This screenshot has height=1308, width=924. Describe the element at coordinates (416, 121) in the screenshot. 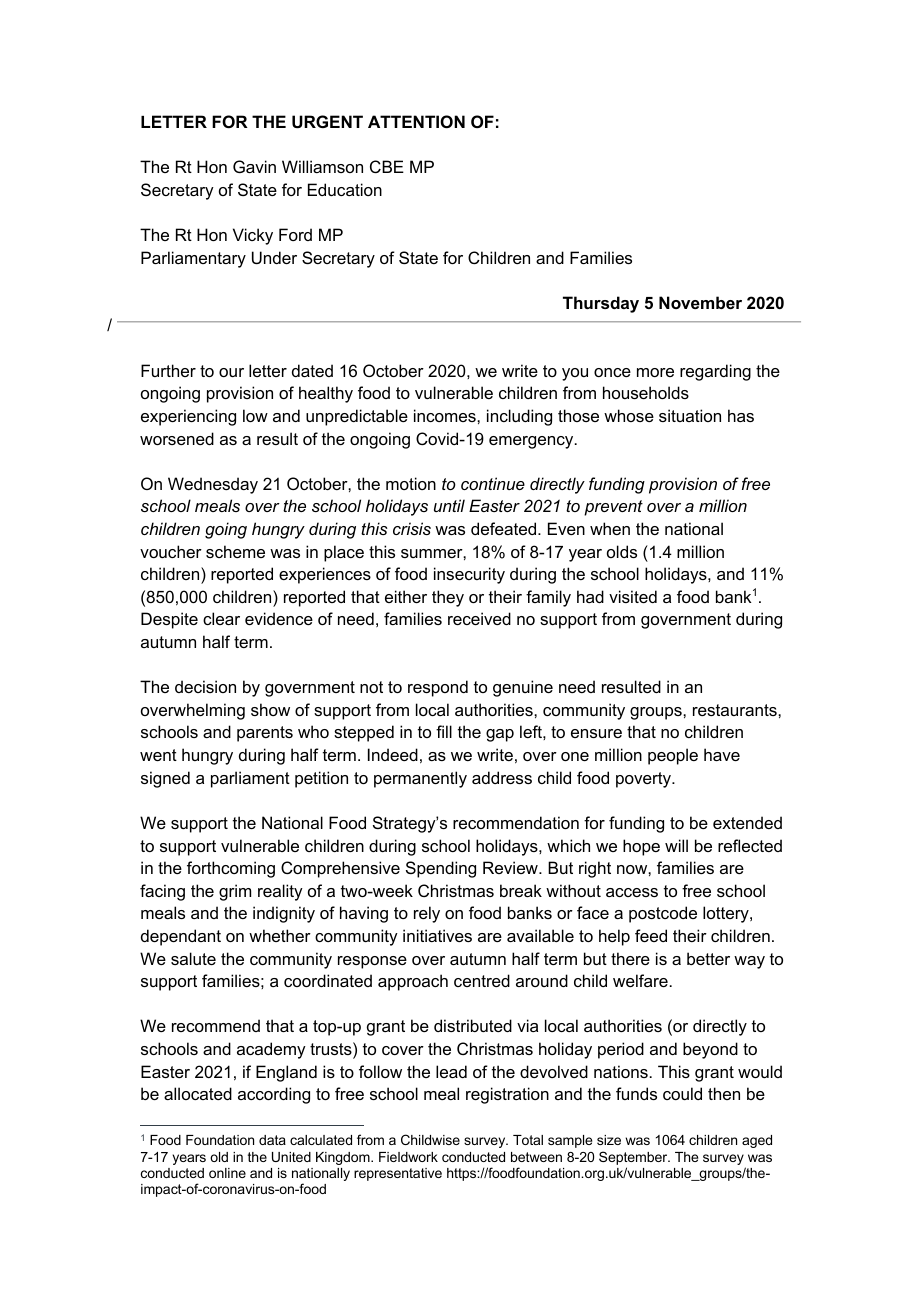

I see `ATTENTION` at that location.
